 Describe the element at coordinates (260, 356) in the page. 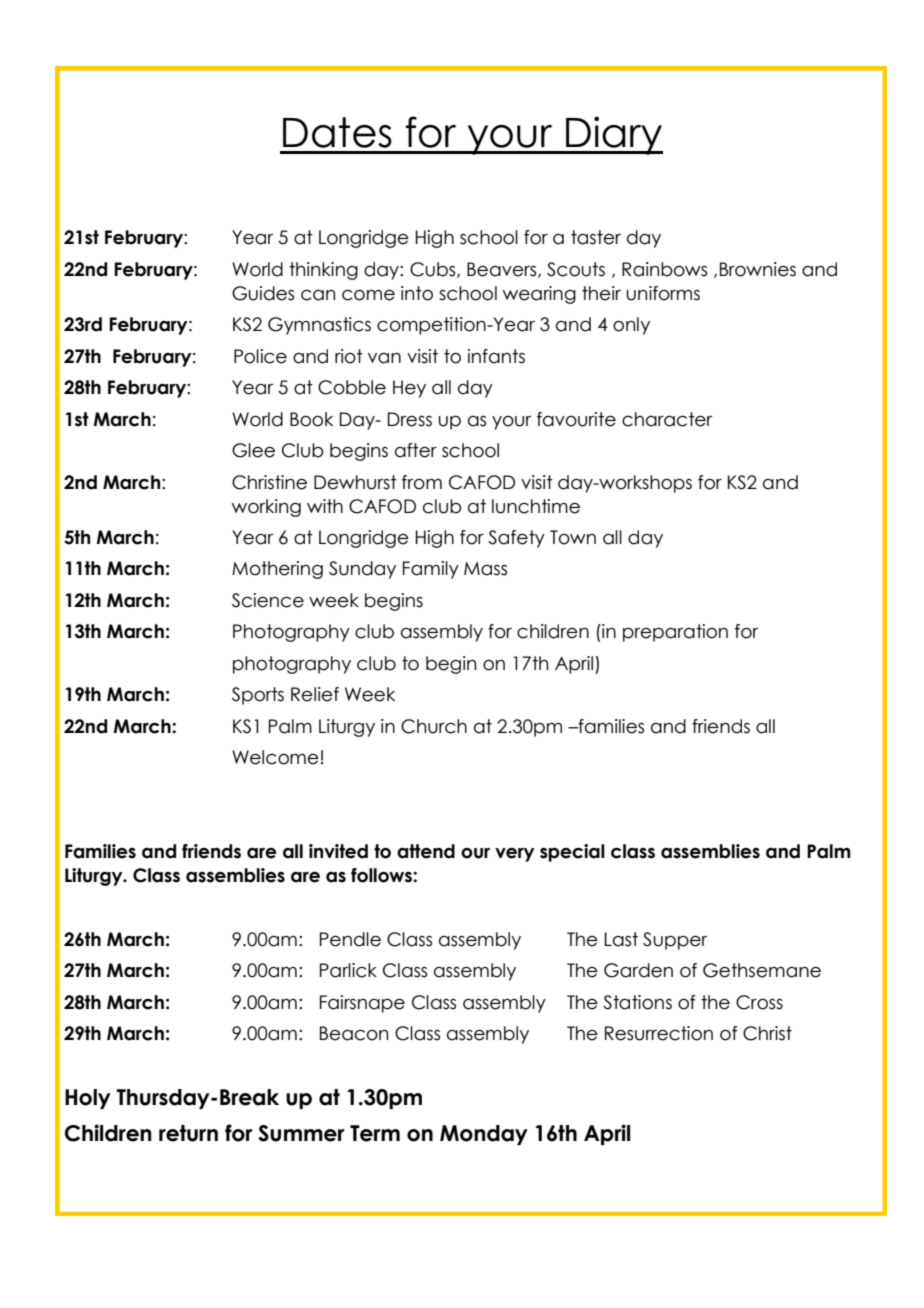

I see `Police` at that location.
